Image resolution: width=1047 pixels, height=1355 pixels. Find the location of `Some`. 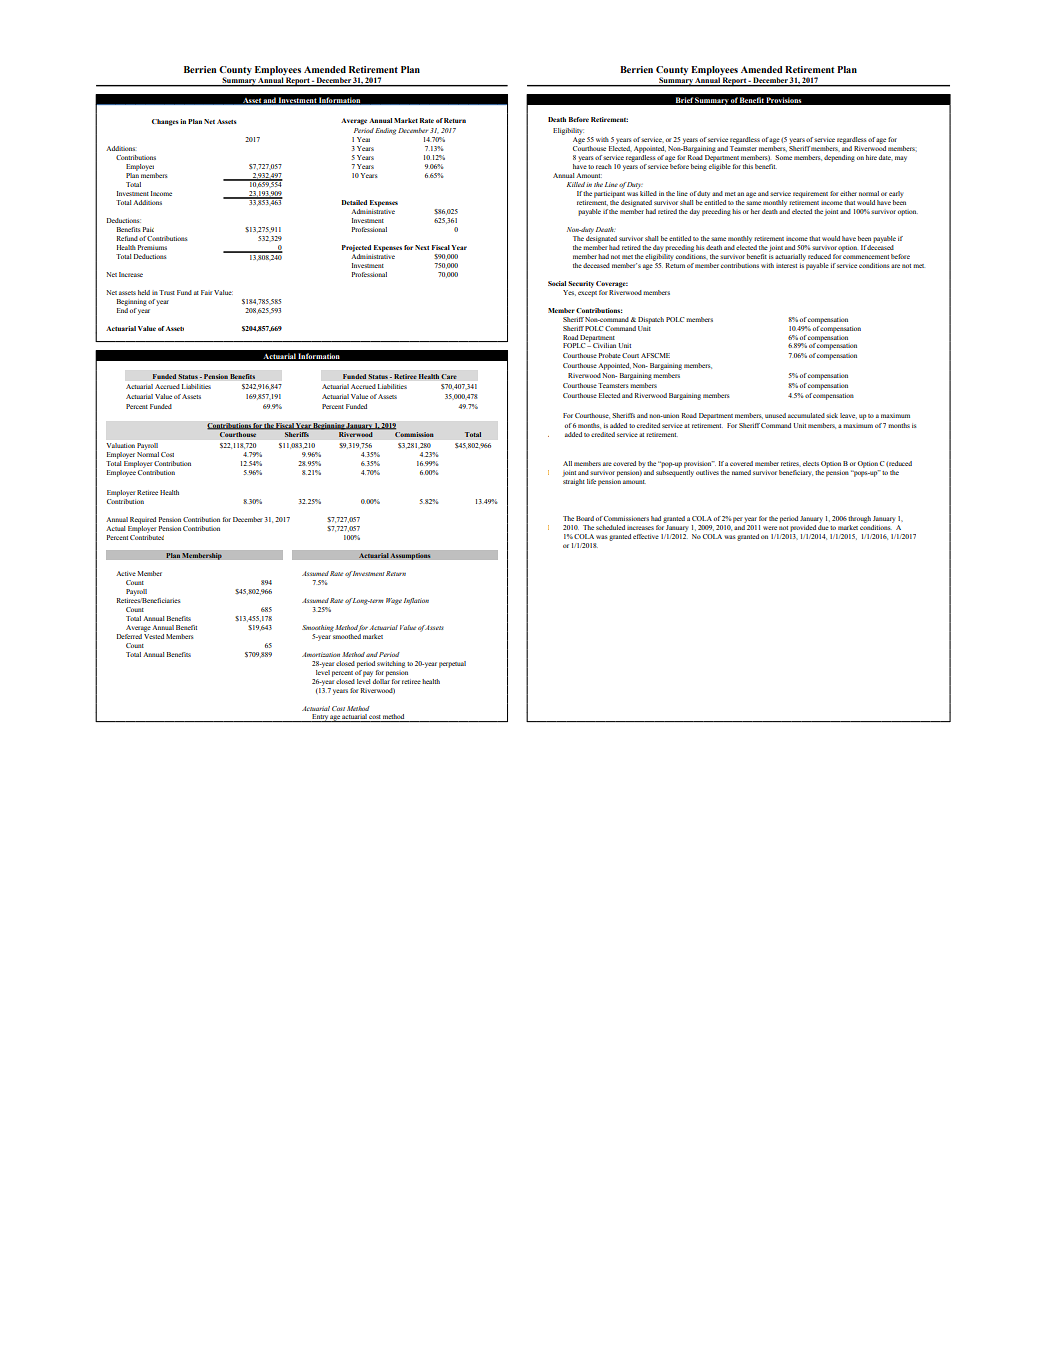

Some is located at coordinates (783, 157).
